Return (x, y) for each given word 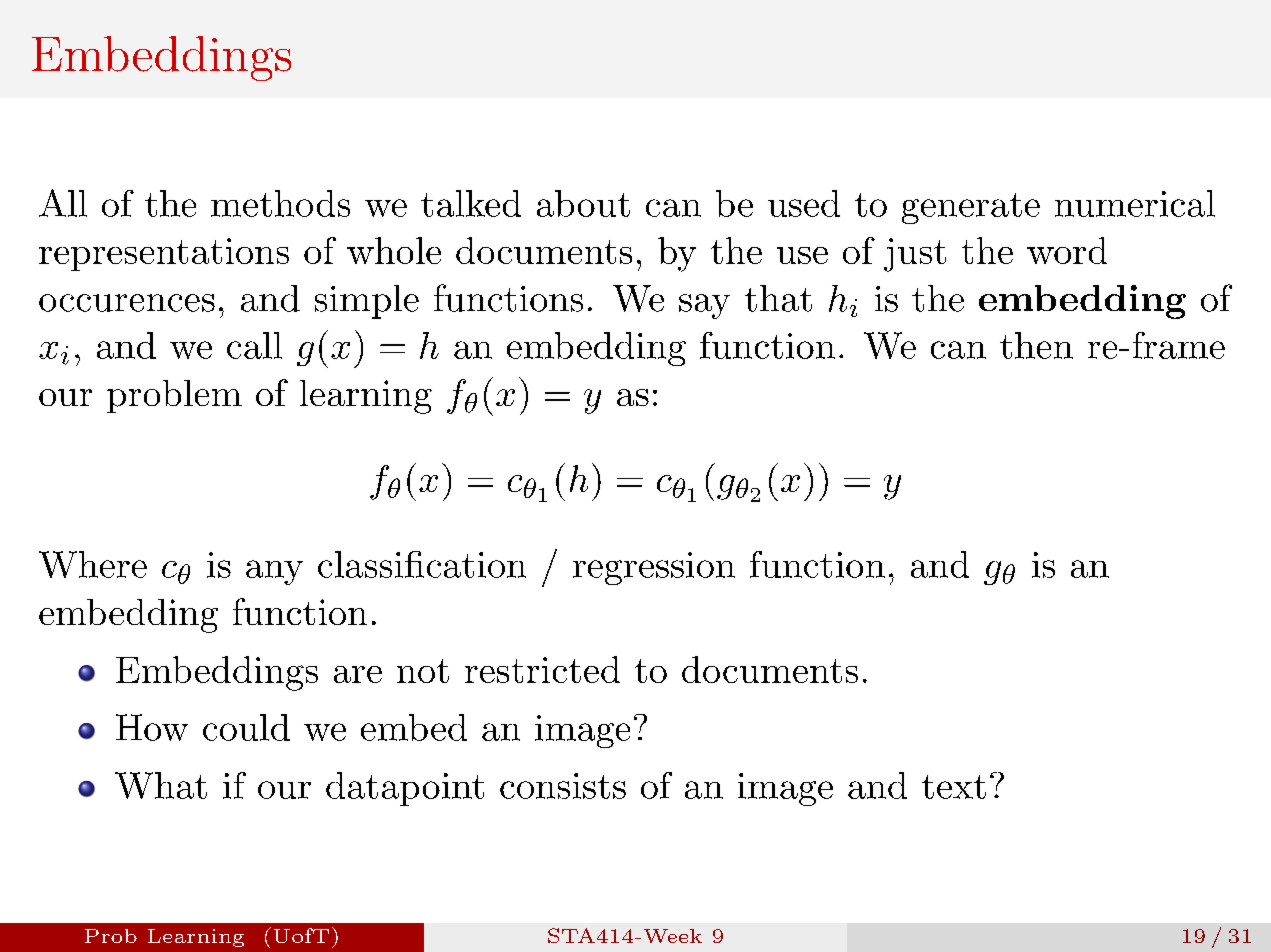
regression (654, 568)
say (704, 306)
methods (280, 203)
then (1036, 345)
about (583, 203)
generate (971, 208)
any (274, 572)
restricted (542, 669)
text (954, 787)
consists (563, 786)
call (254, 345)
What (161, 785)
